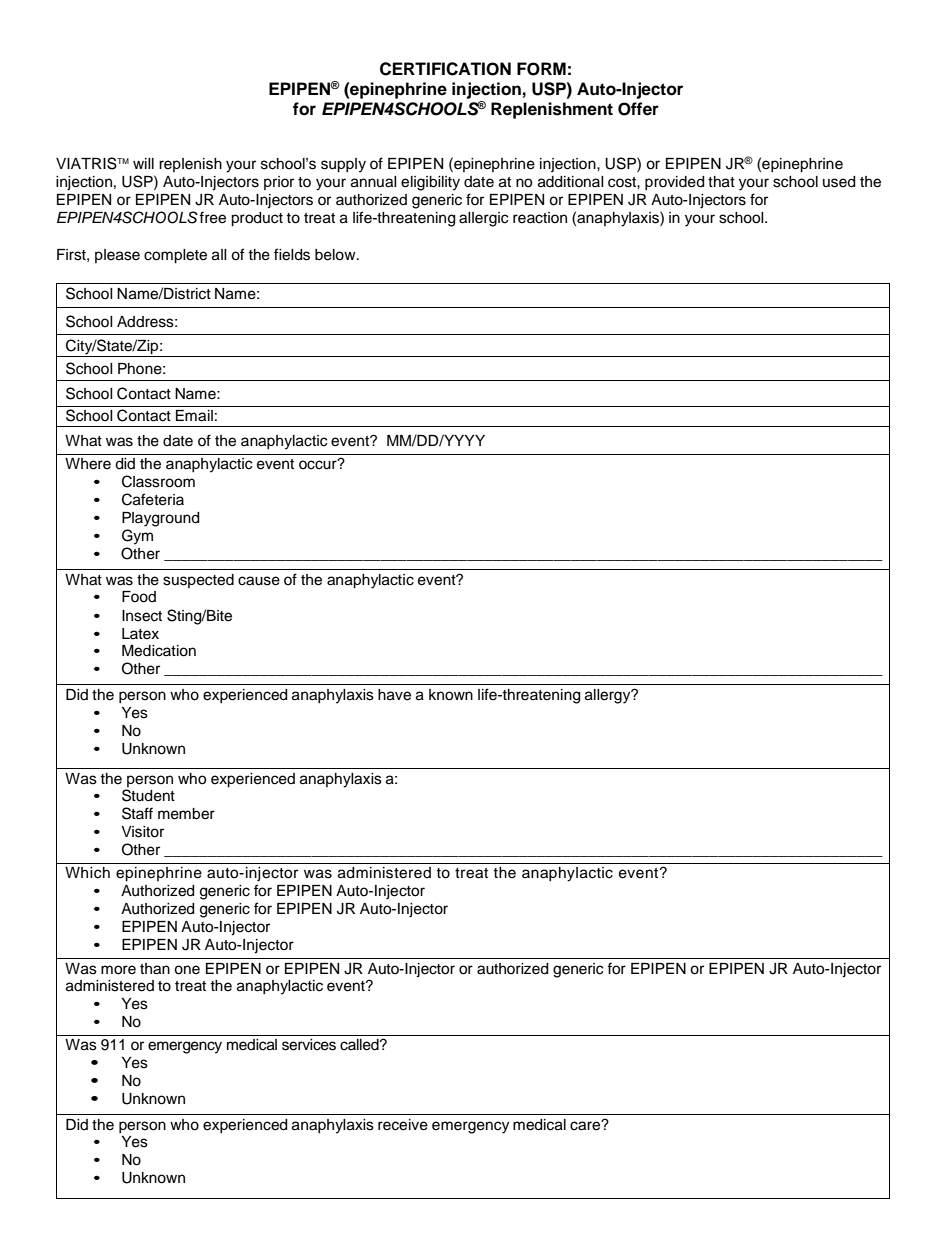 The image size is (952, 1233). I want to click on will, so click(143, 163).
